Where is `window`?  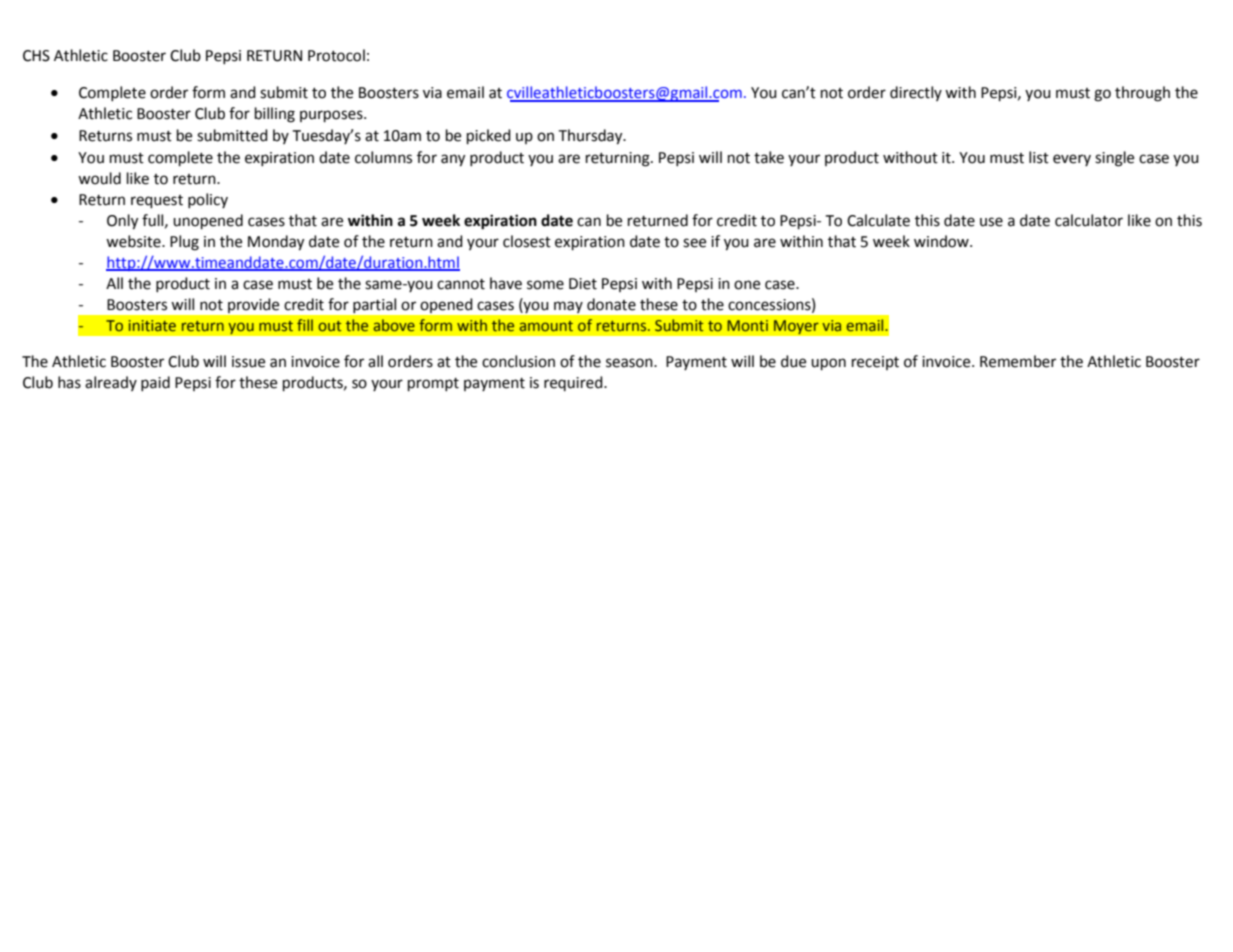 window is located at coordinates (942, 241).
